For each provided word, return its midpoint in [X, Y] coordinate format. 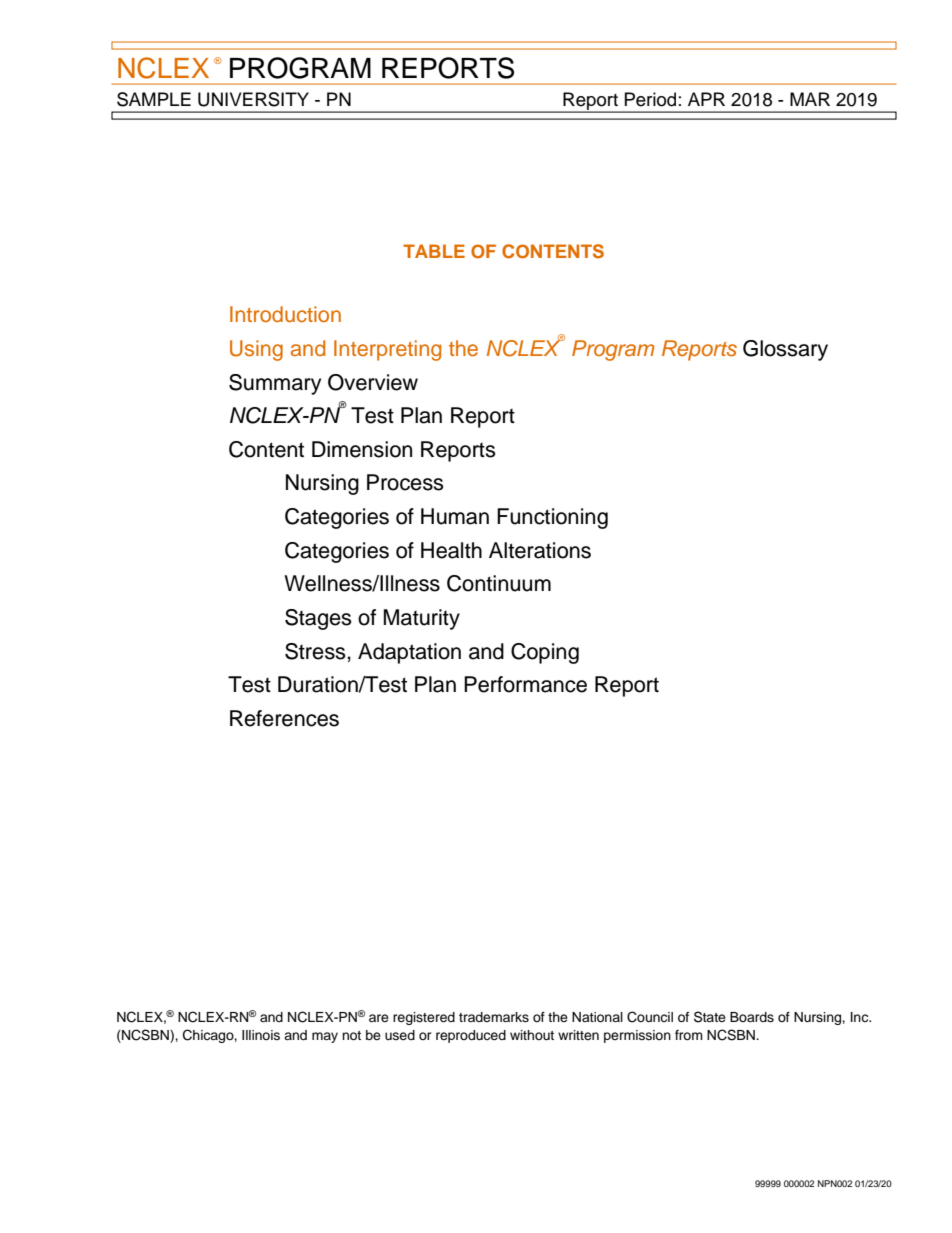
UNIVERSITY [253, 99]
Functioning [552, 518]
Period [650, 99]
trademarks [494, 1017]
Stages [318, 619]
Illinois [261, 1035]
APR [706, 99]
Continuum [499, 583]
